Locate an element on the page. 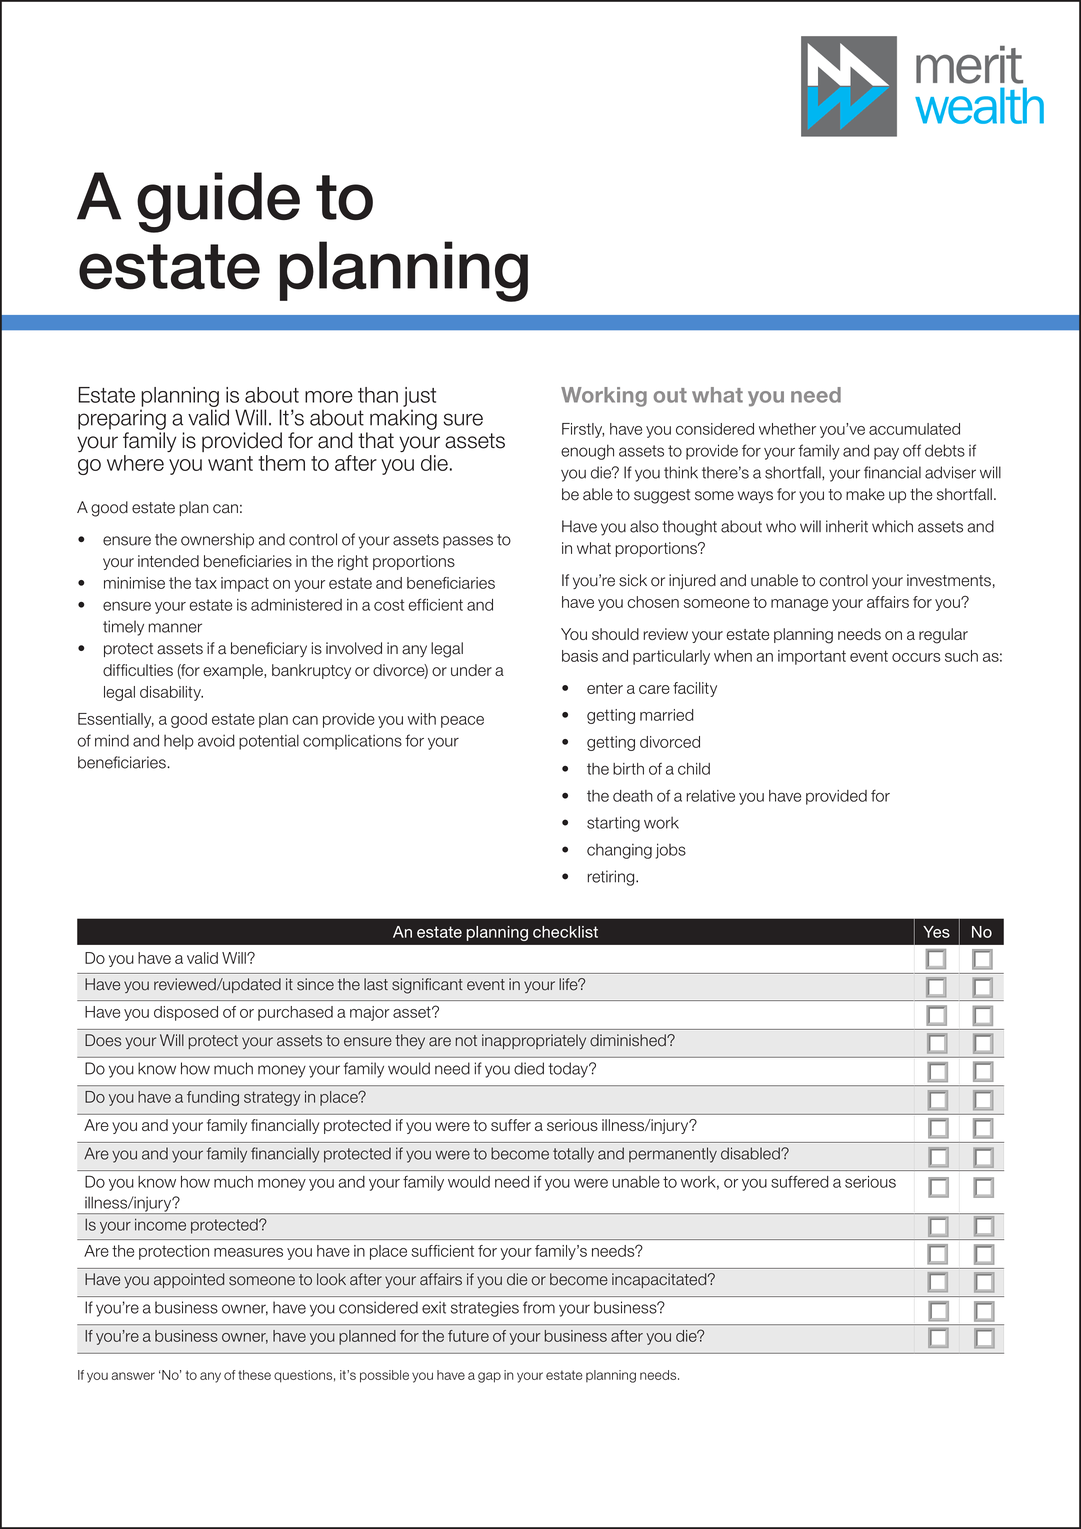 This document has width=1081, height=1529. just is located at coordinates (419, 397).
